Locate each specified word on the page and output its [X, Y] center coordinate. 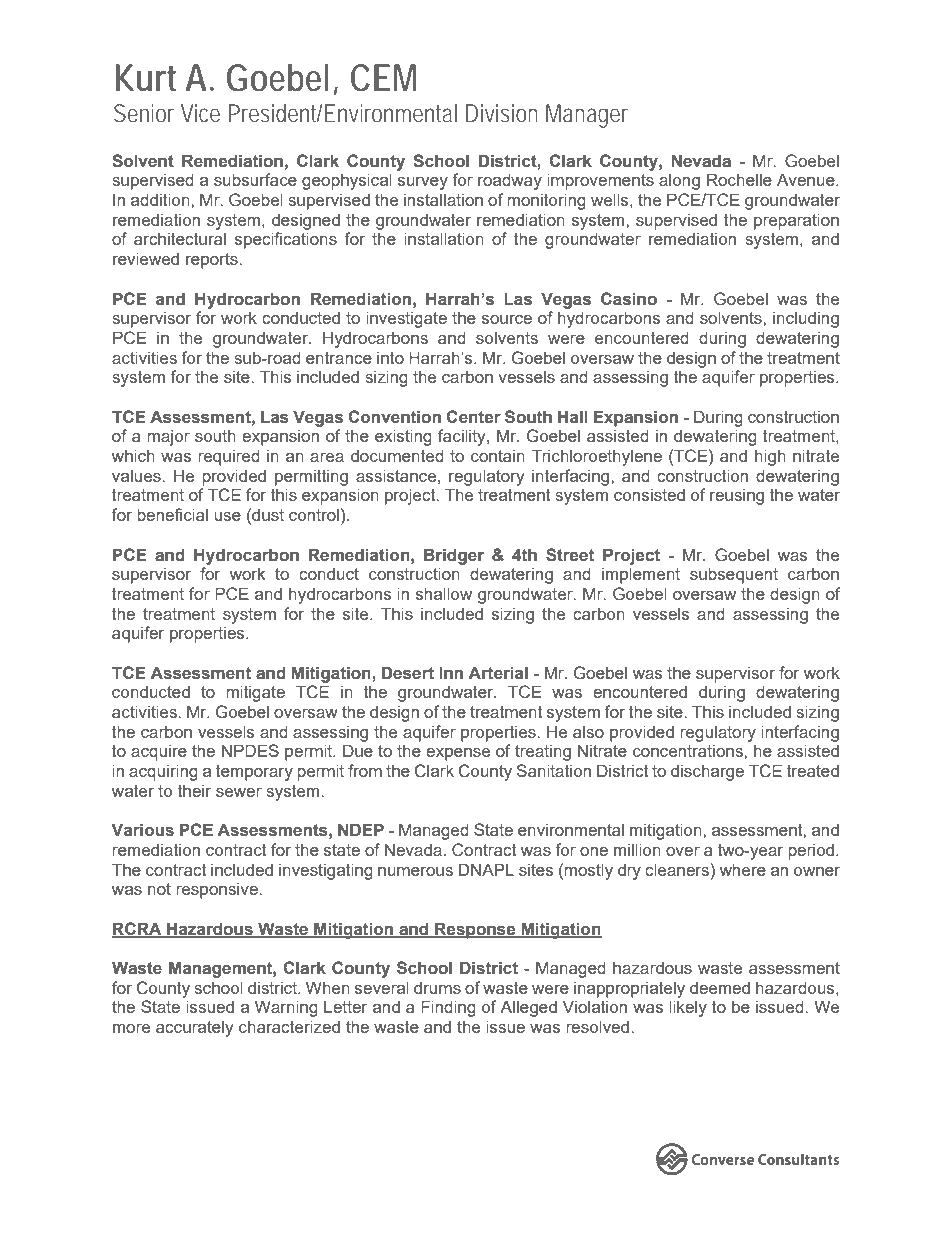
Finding [448, 1008]
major [168, 437]
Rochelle [739, 179]
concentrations [688, 751]
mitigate [255, 693]
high [770, 457]
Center [473, 417]
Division [502, 113]
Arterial [498, 673]
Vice [200, 113]
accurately [195, 1028]
